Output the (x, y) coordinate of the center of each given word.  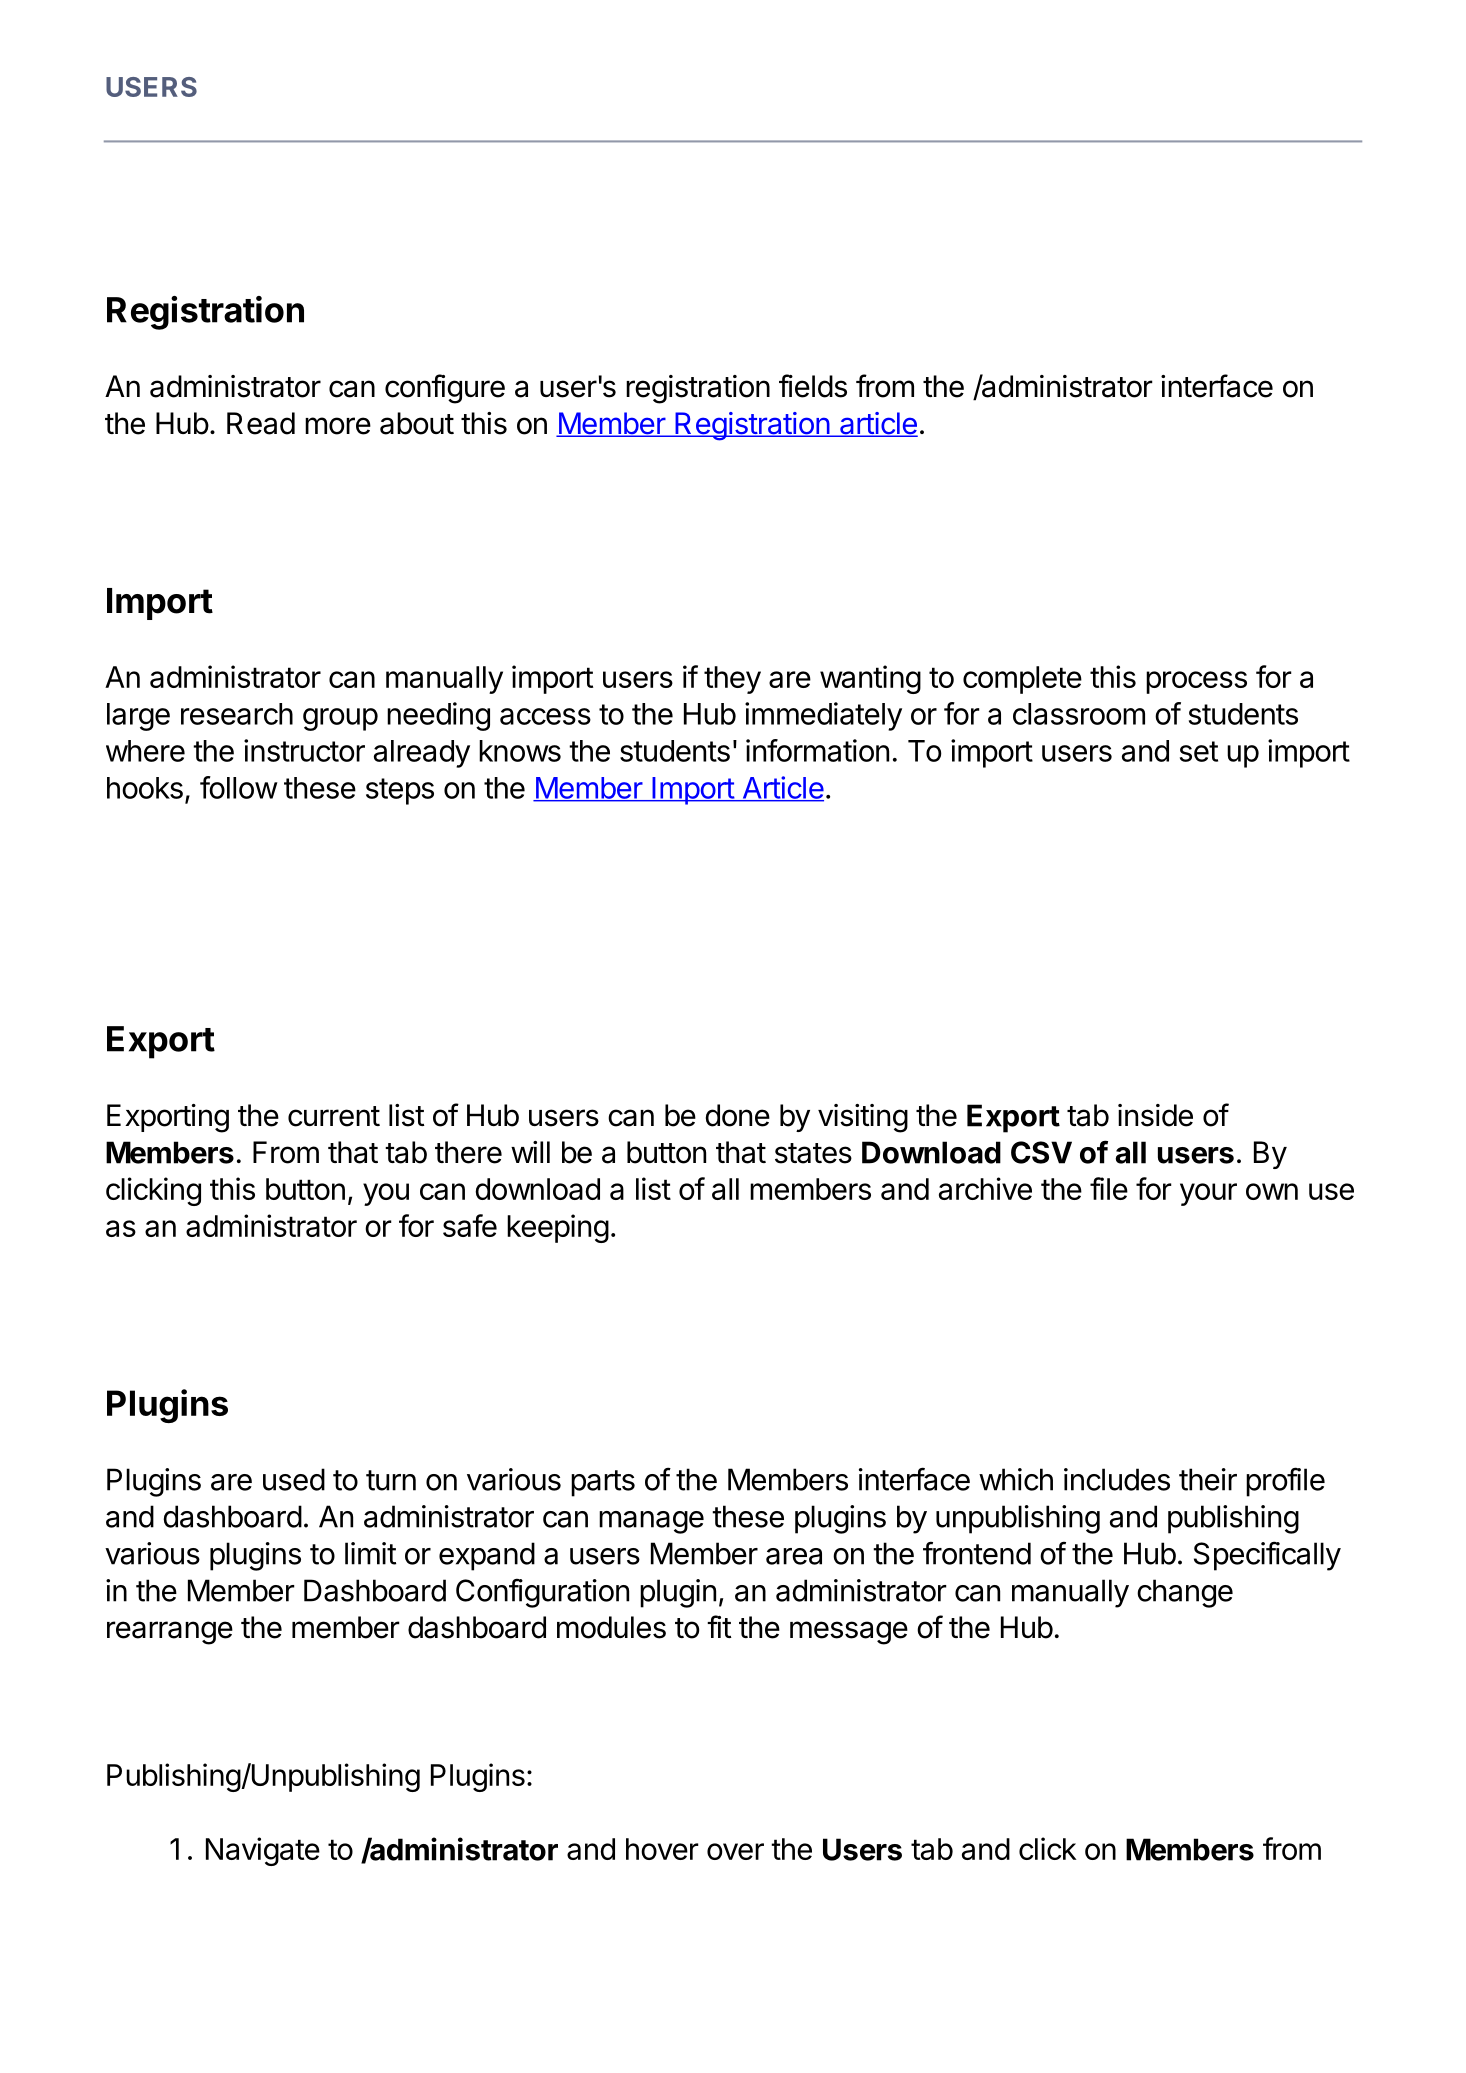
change (1185, 1593)
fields (813, 386)
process (1196, 682)
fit (719, 1626)
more (338, 426)
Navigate (263, 1851)
